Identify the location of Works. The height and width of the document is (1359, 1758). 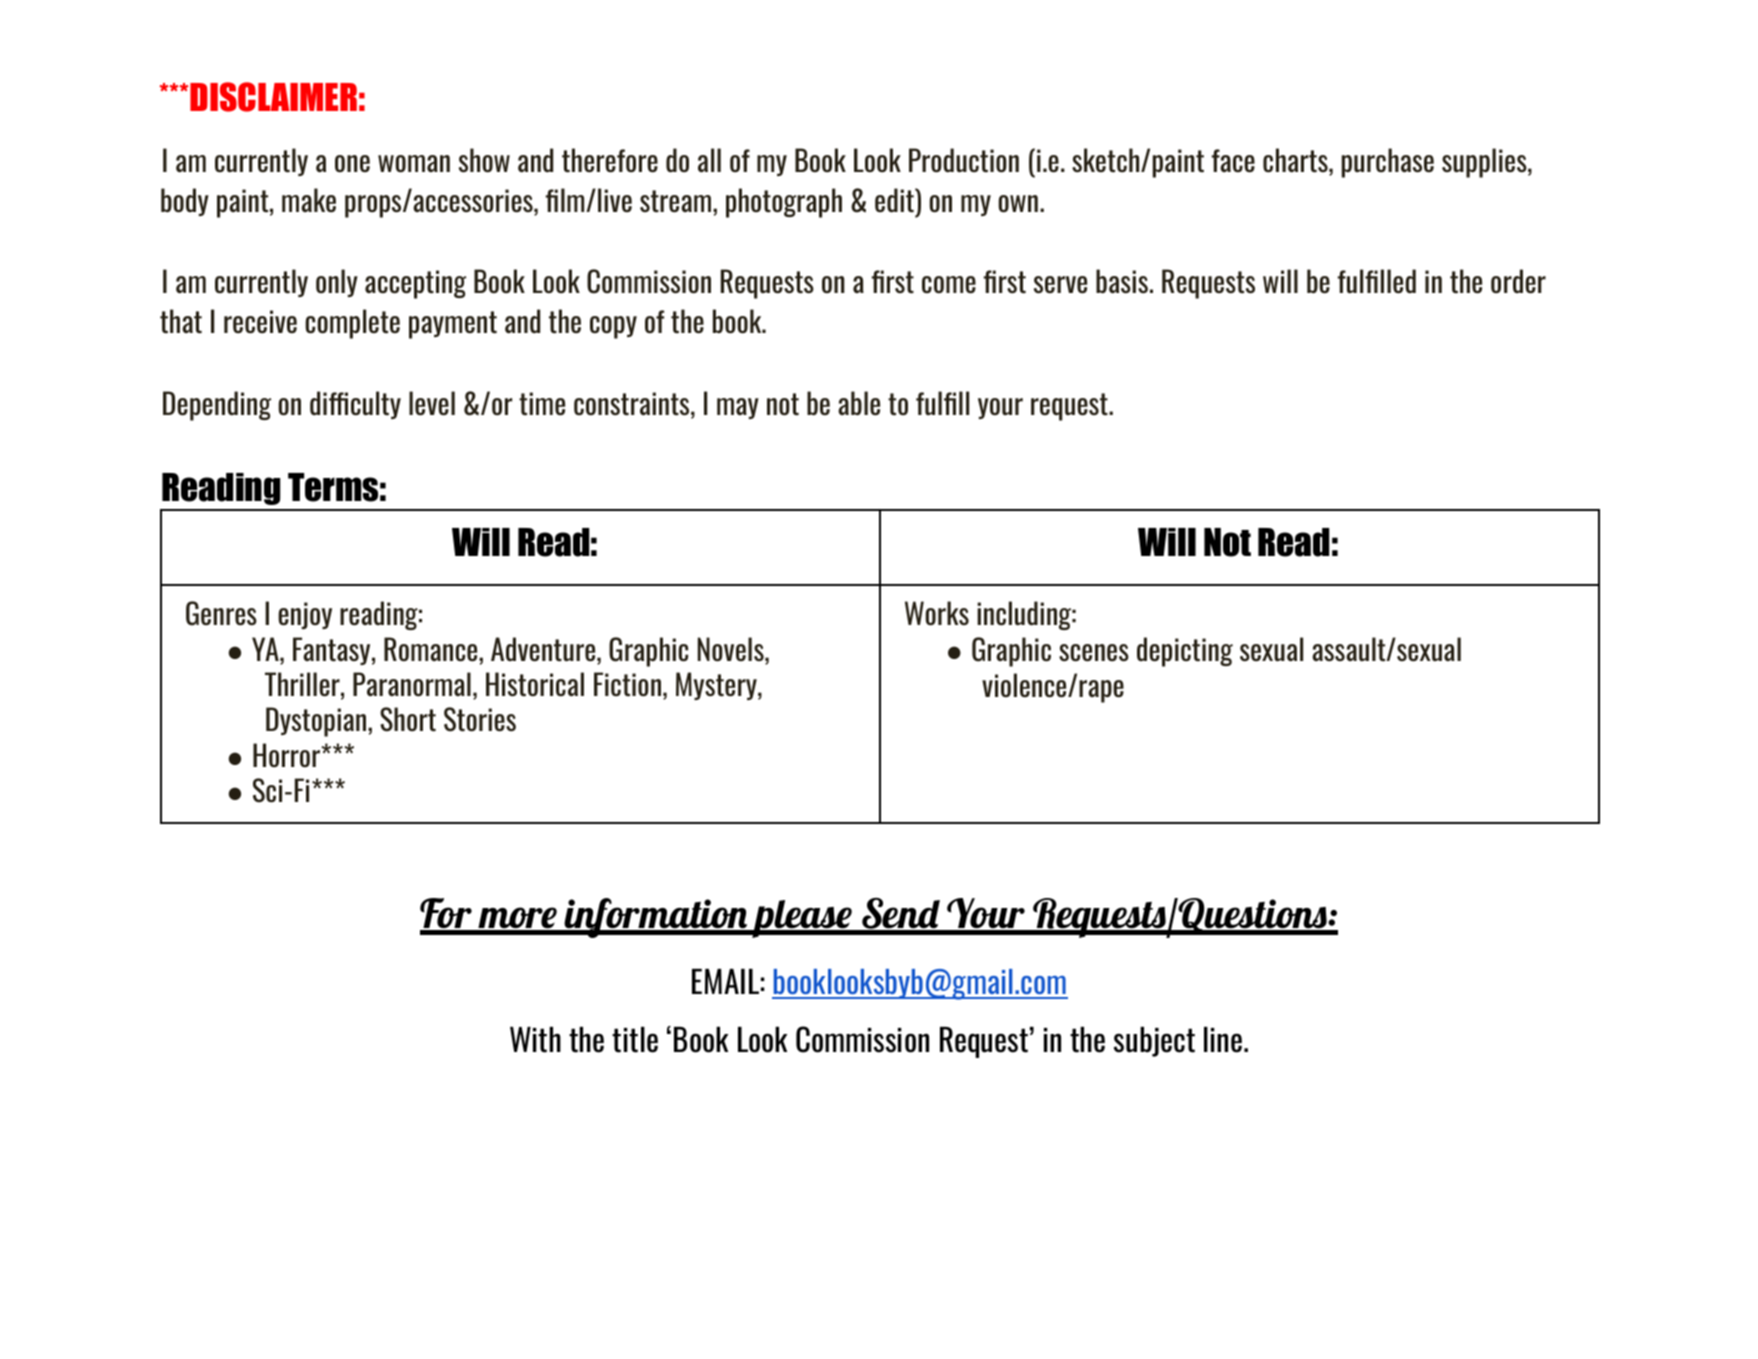
(937, 613).
